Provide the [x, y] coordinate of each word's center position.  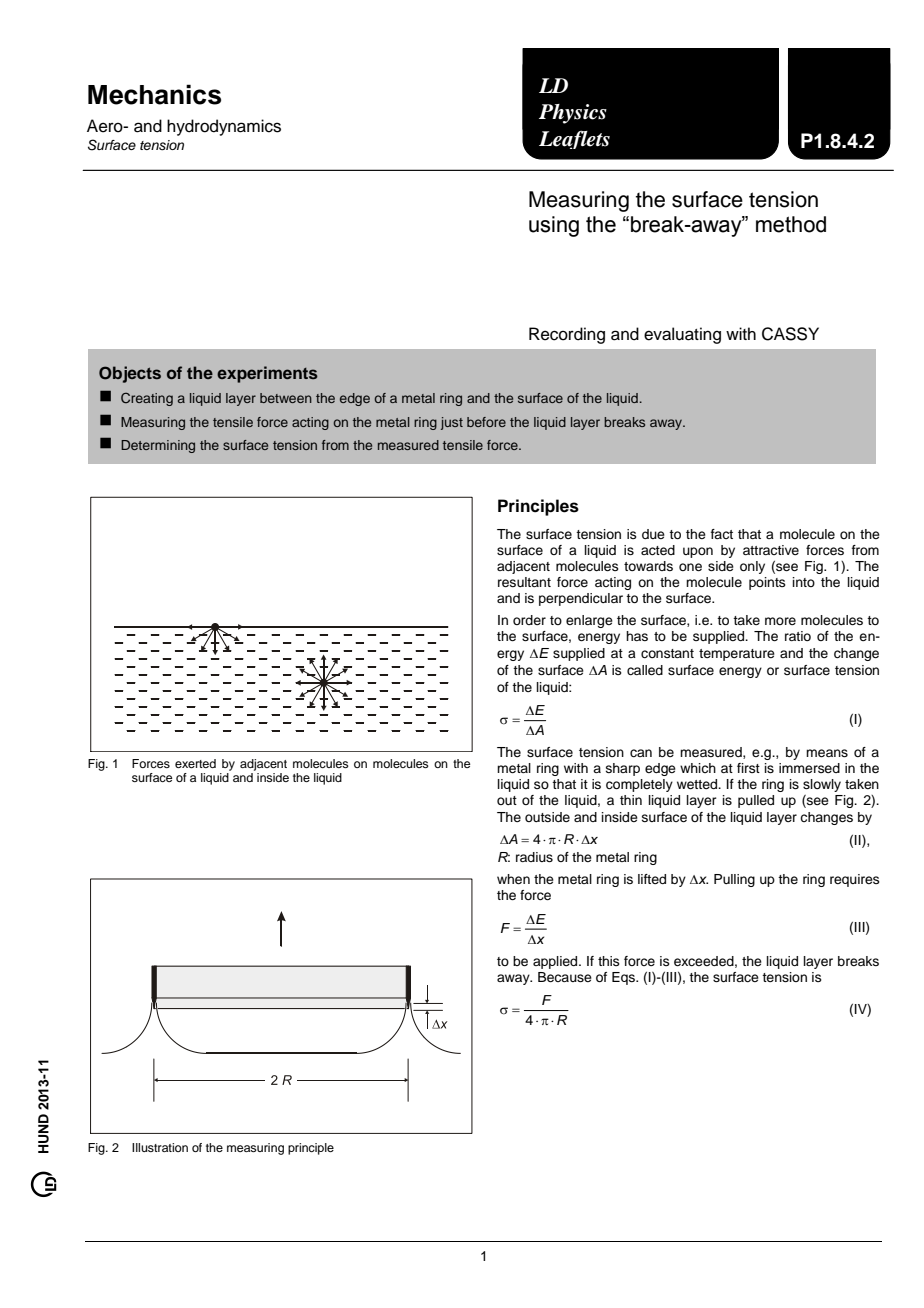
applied [556, 962]
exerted [195, 763]
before [486, 422]
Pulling [734, 880]
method [791, 224]
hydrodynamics [224, 127]
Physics [573, 114]
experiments [267, 374]
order [529, 620]
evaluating [682, 335]
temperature [737, 655]
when [513, 879]
